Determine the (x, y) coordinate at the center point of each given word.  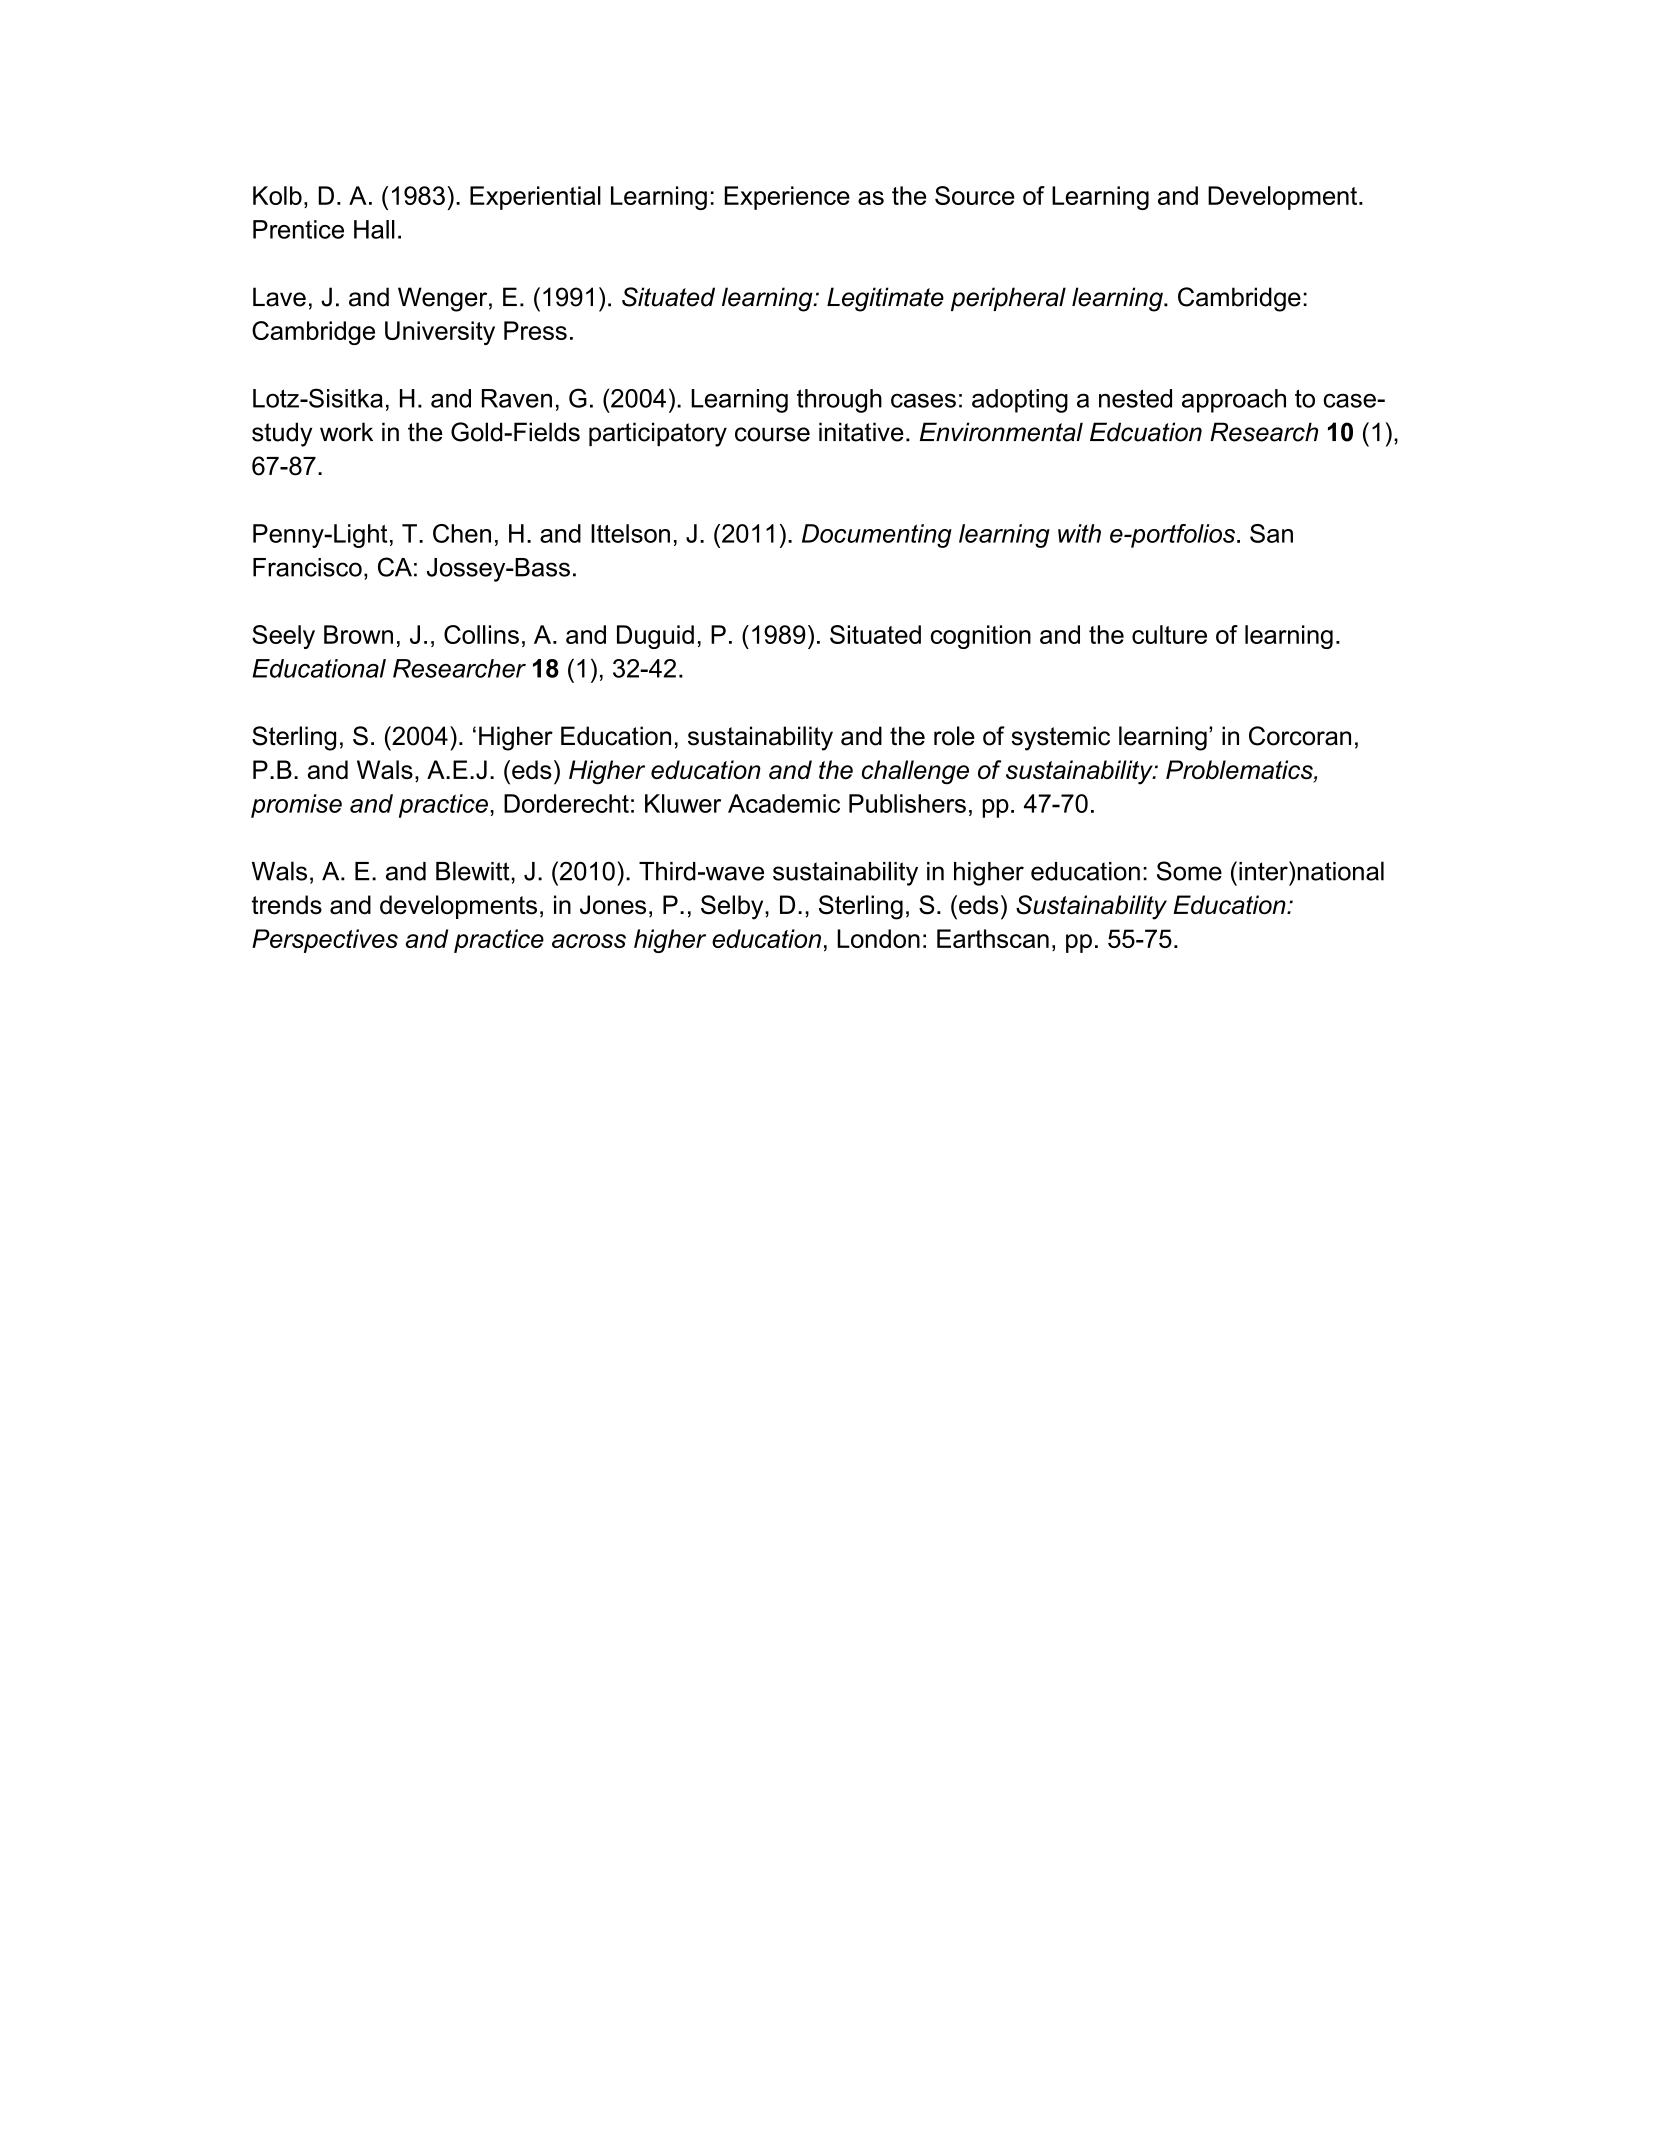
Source (975, 195)
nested (1135, 398)
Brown (358, 634)
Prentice (298, 229)
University (440, 333)
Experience (787, 198)
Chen (462, 533)
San (1271, 533)
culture (1169, 634)
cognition (981, 637)
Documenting (877, 536)
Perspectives (325, 941)
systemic (1060, 738)
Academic (784, 803)
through (839, 401)
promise (296, 806)
